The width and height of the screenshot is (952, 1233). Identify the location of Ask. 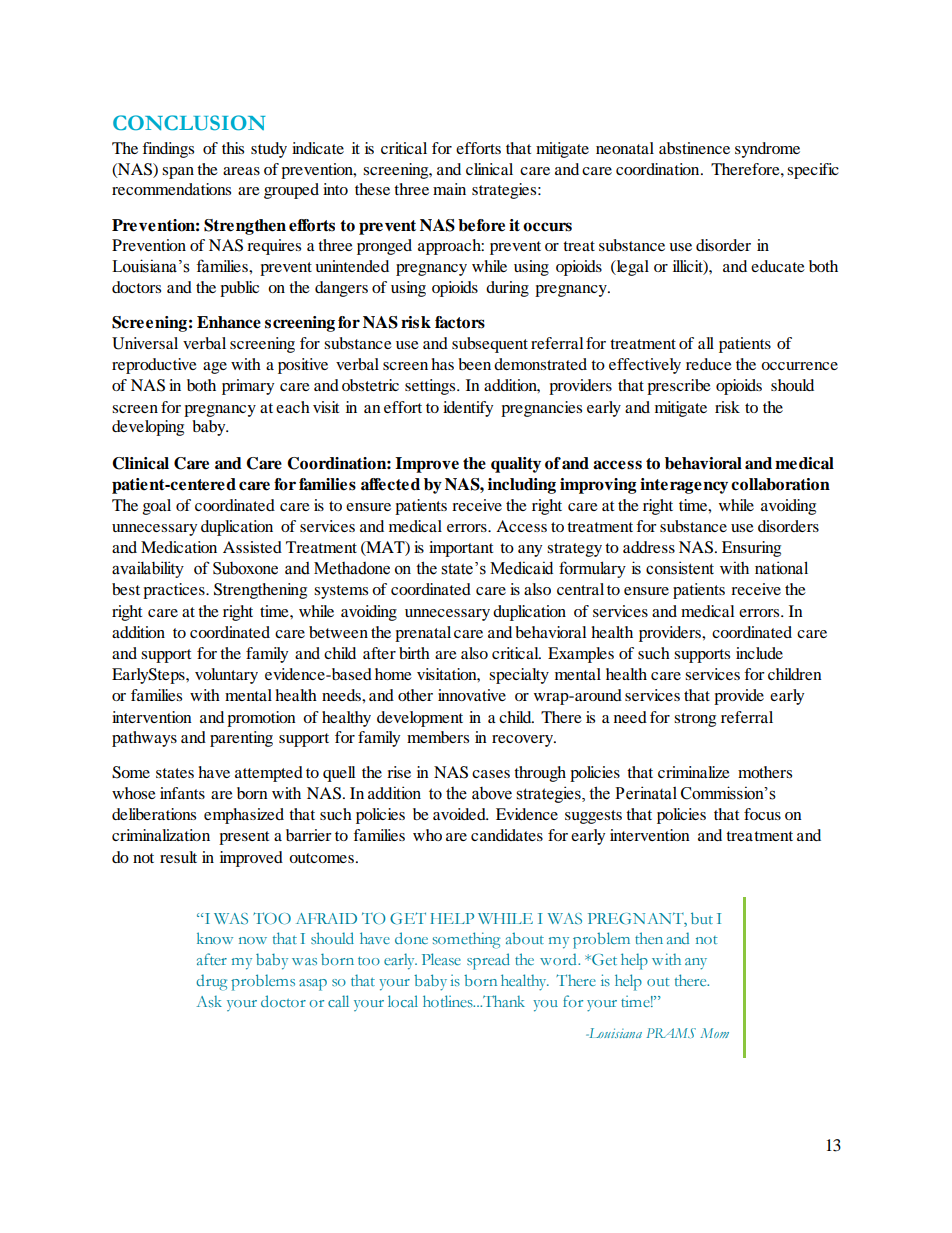
(209, 1001).
